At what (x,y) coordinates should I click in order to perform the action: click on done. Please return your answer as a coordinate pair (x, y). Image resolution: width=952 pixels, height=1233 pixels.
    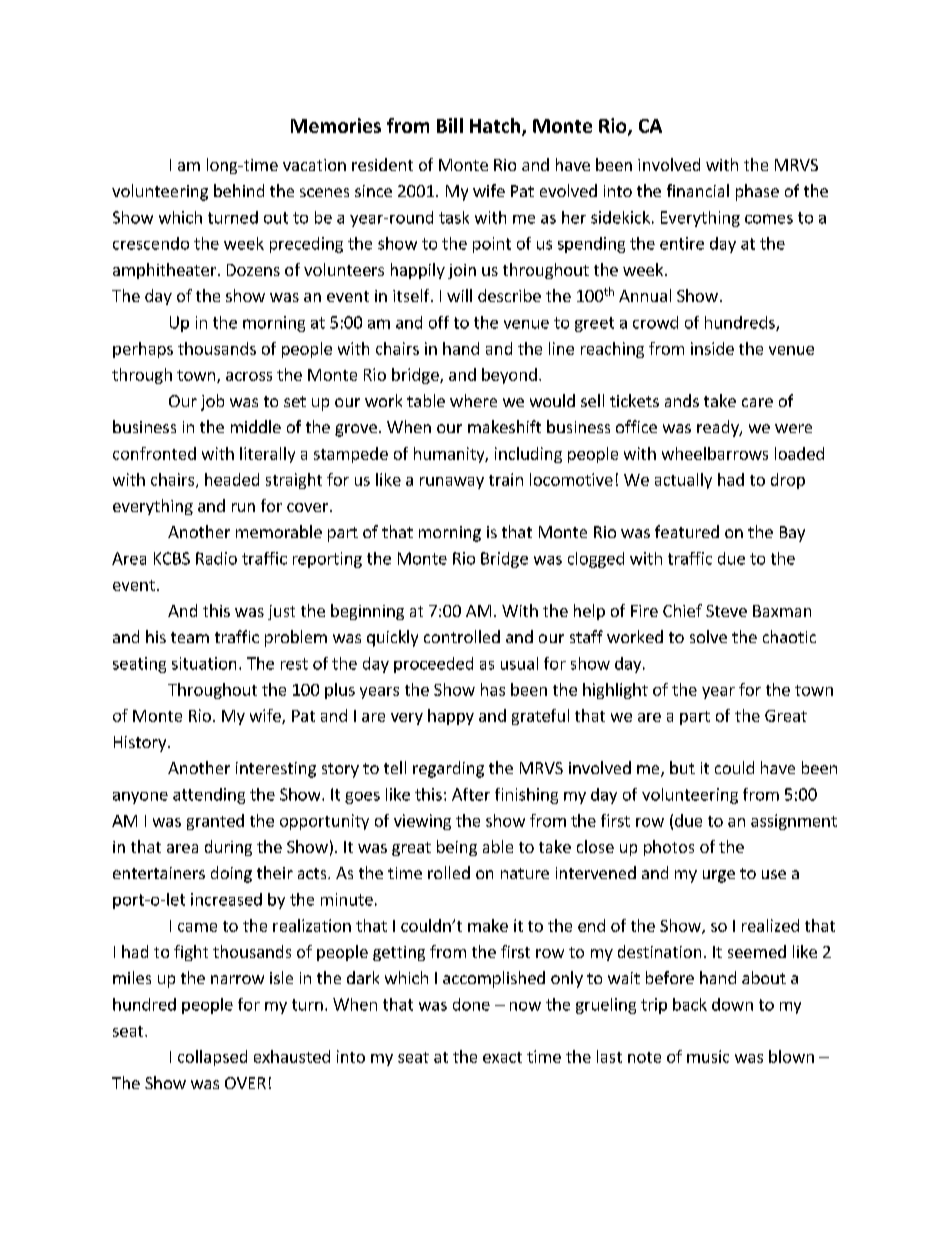
    Looking at the image, I should click on (471, 1004).
